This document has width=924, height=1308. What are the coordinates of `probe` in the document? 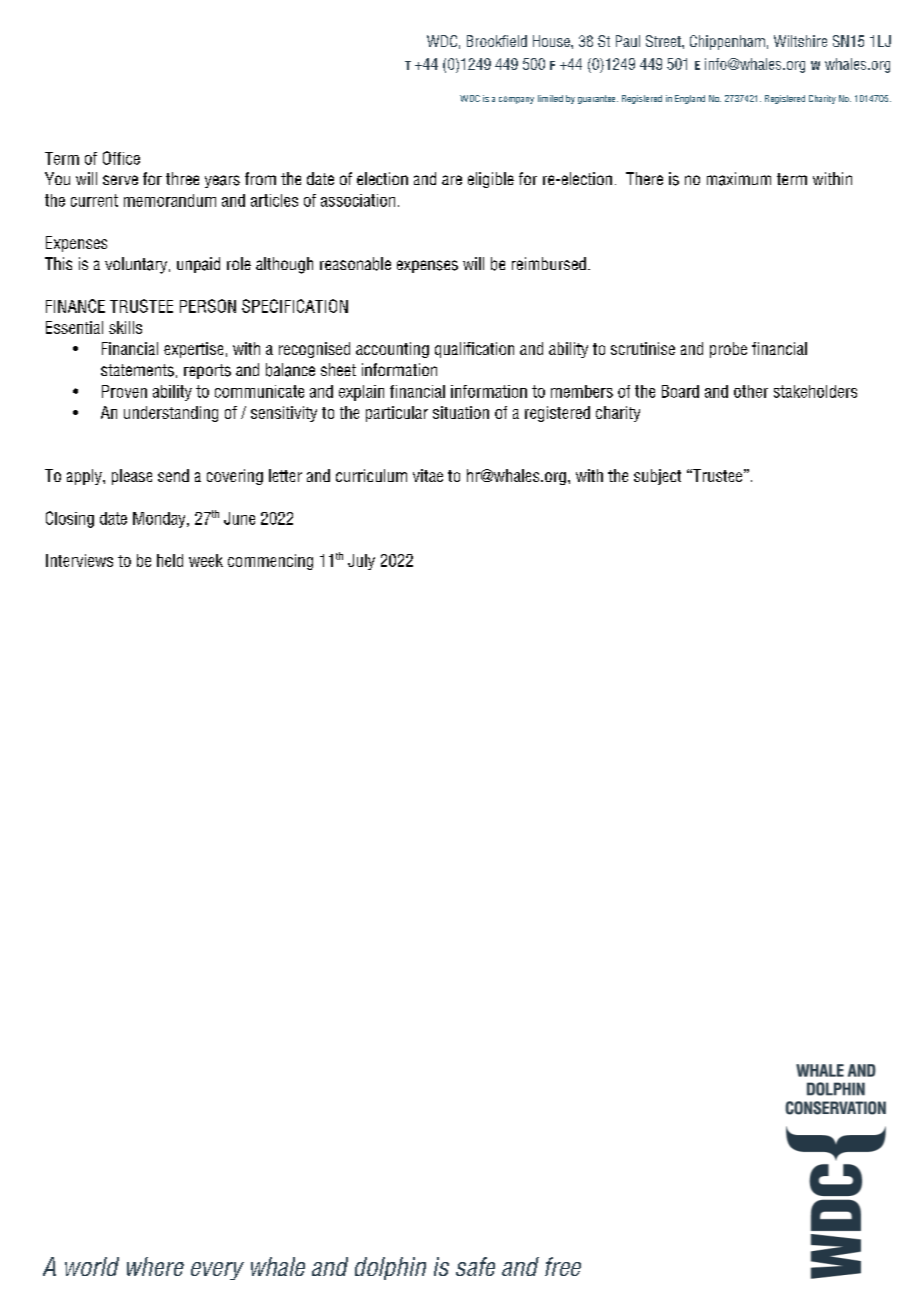 It's located at (728, 350).
